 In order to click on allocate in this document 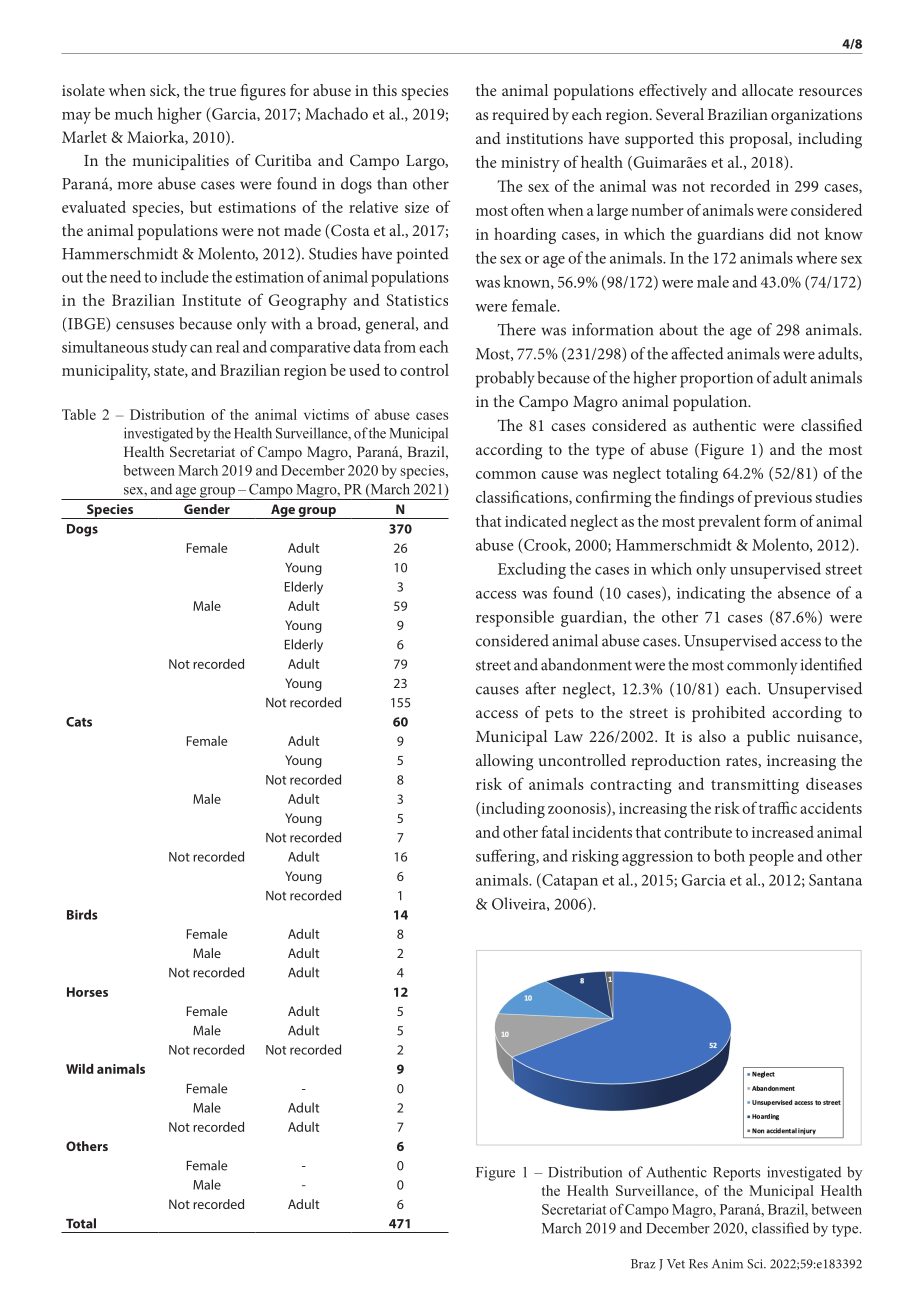, I will do `click(767, 90)`.
